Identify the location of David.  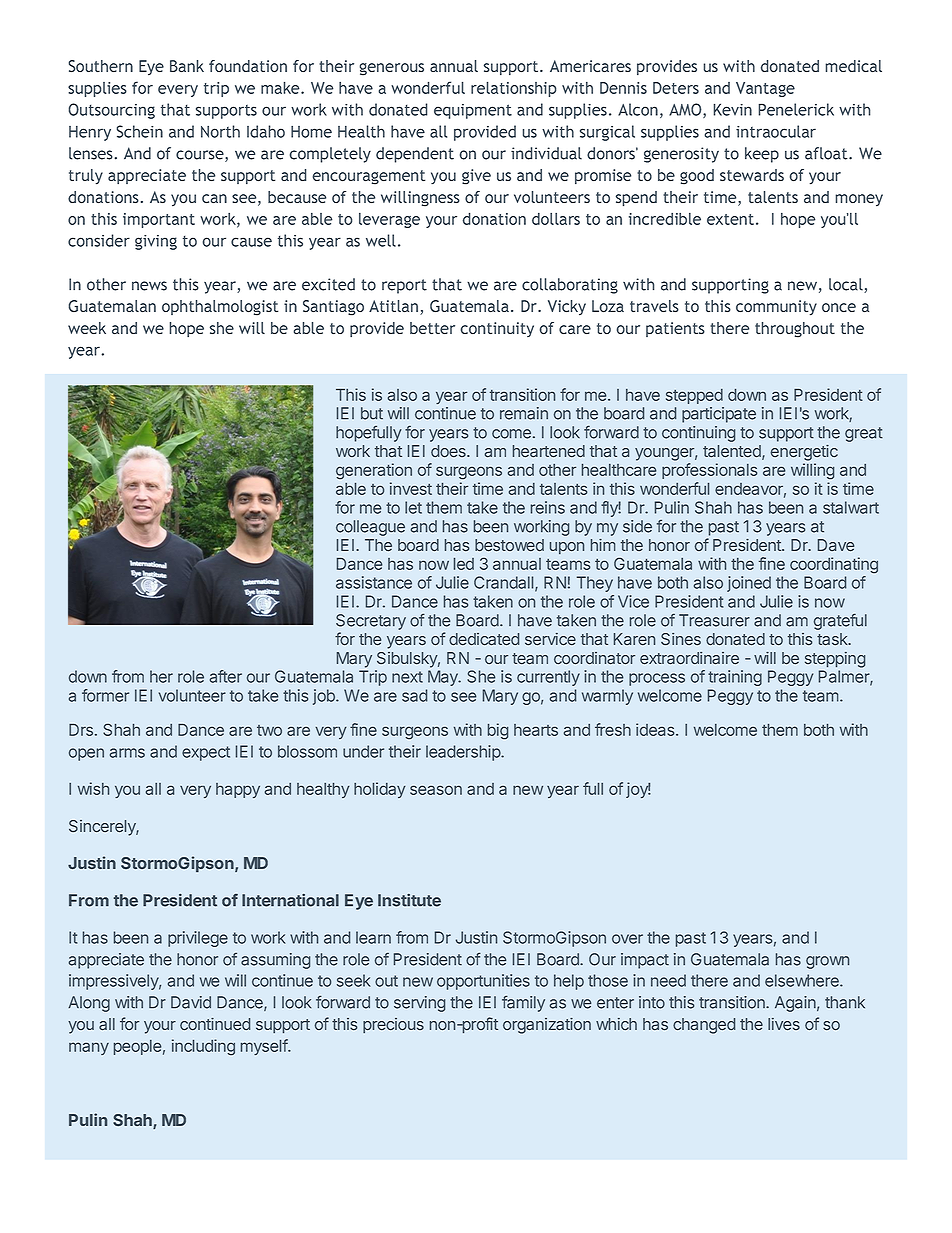
(191, 1002).
